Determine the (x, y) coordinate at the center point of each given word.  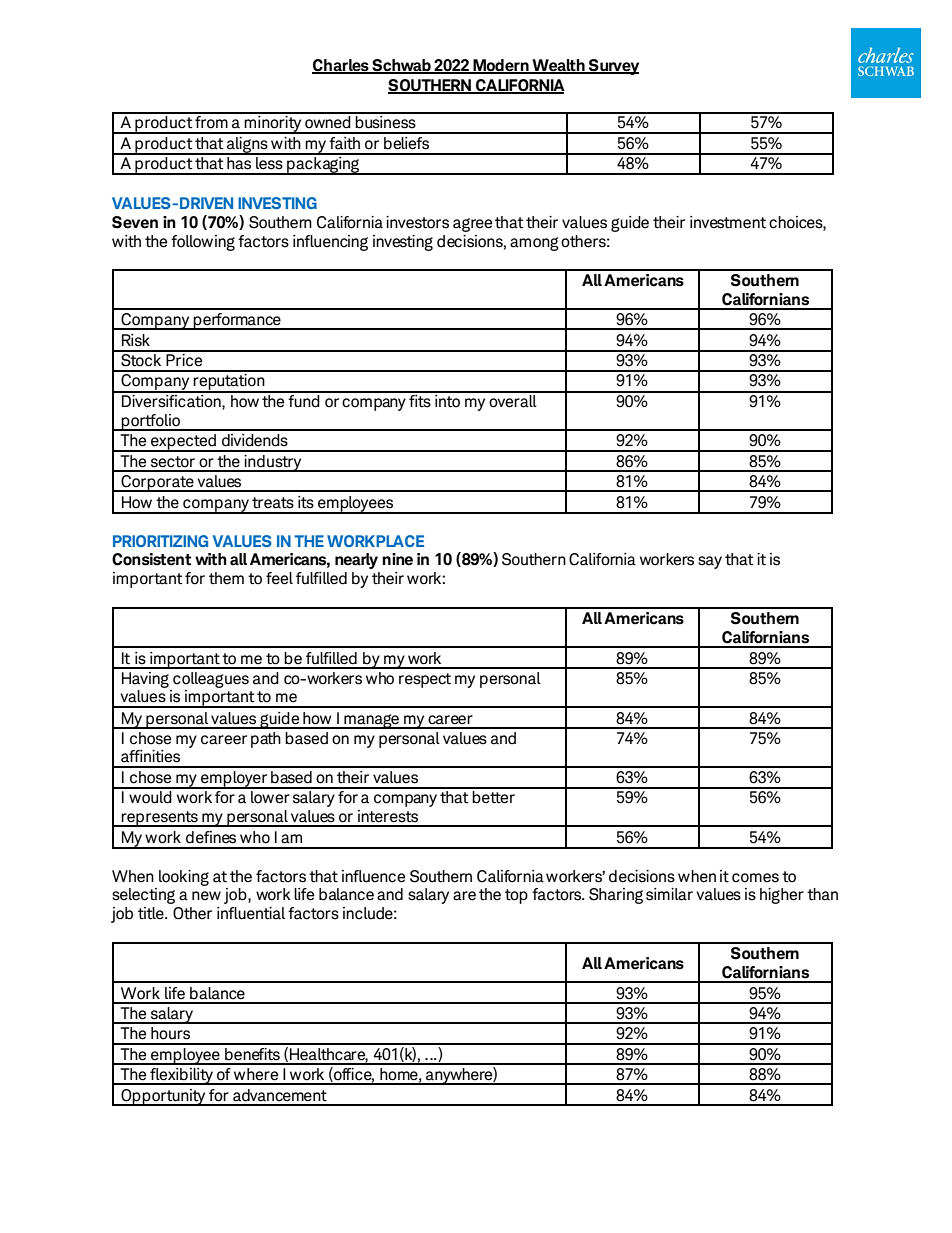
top (516, 896)
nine (397, 559)
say (710, 562)
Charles (341, 66)
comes (755, 878)
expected (183, 443)
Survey (613, 67)
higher (782, 896)
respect (425, 680)
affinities (150, 756)
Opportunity (163, 1097)
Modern (501, 66)
